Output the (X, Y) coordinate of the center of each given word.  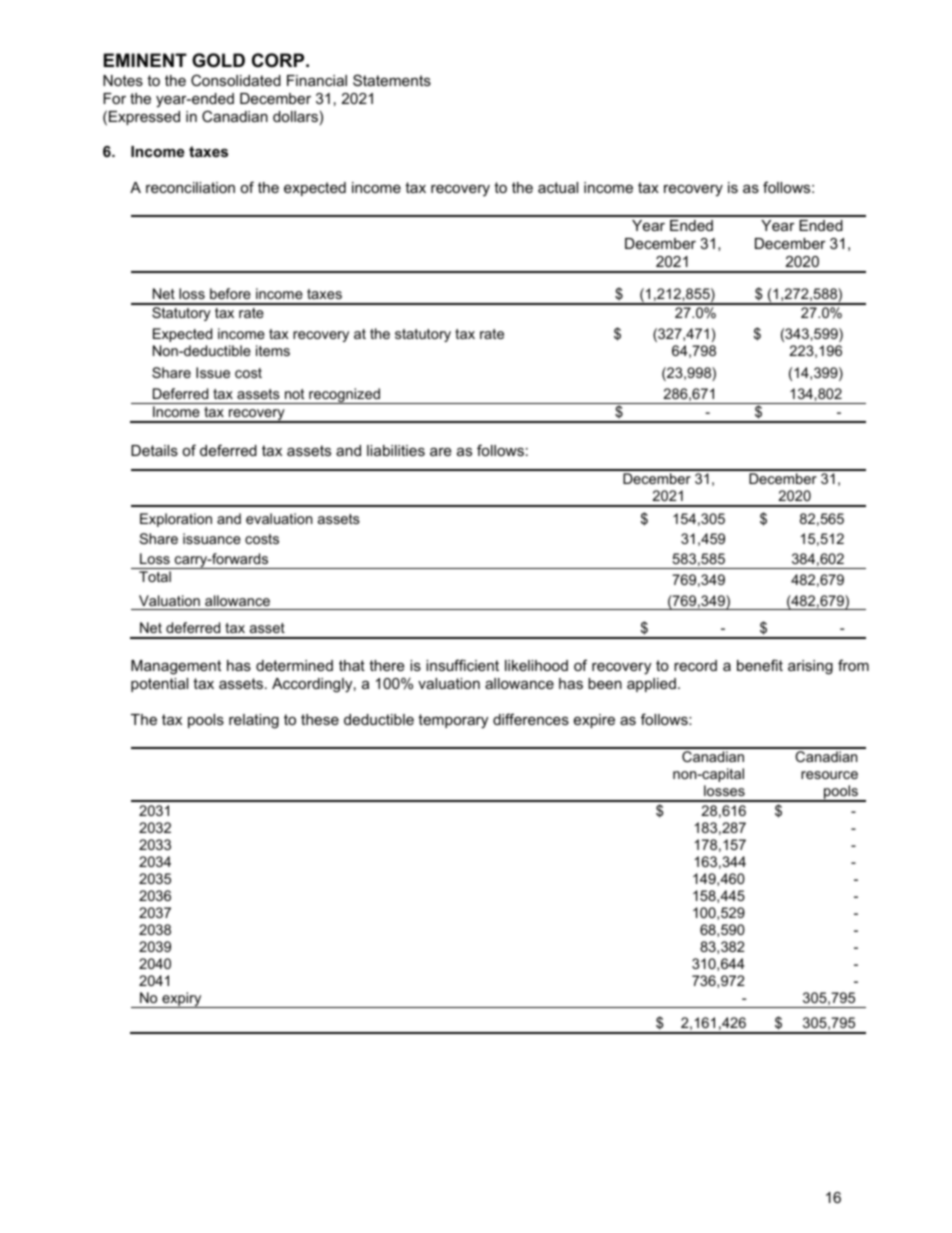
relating (254, 721)
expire (594, 721)
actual (558, 187)
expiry (182, 1000)
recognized (344, 396)
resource (829, 775)
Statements (392, 80)
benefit (760, 665)
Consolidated (236, 80)
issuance (212, 538)
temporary (453, 721)
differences (531, 719)
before (230, 293)
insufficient (462, 665)
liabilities (396, 450)
